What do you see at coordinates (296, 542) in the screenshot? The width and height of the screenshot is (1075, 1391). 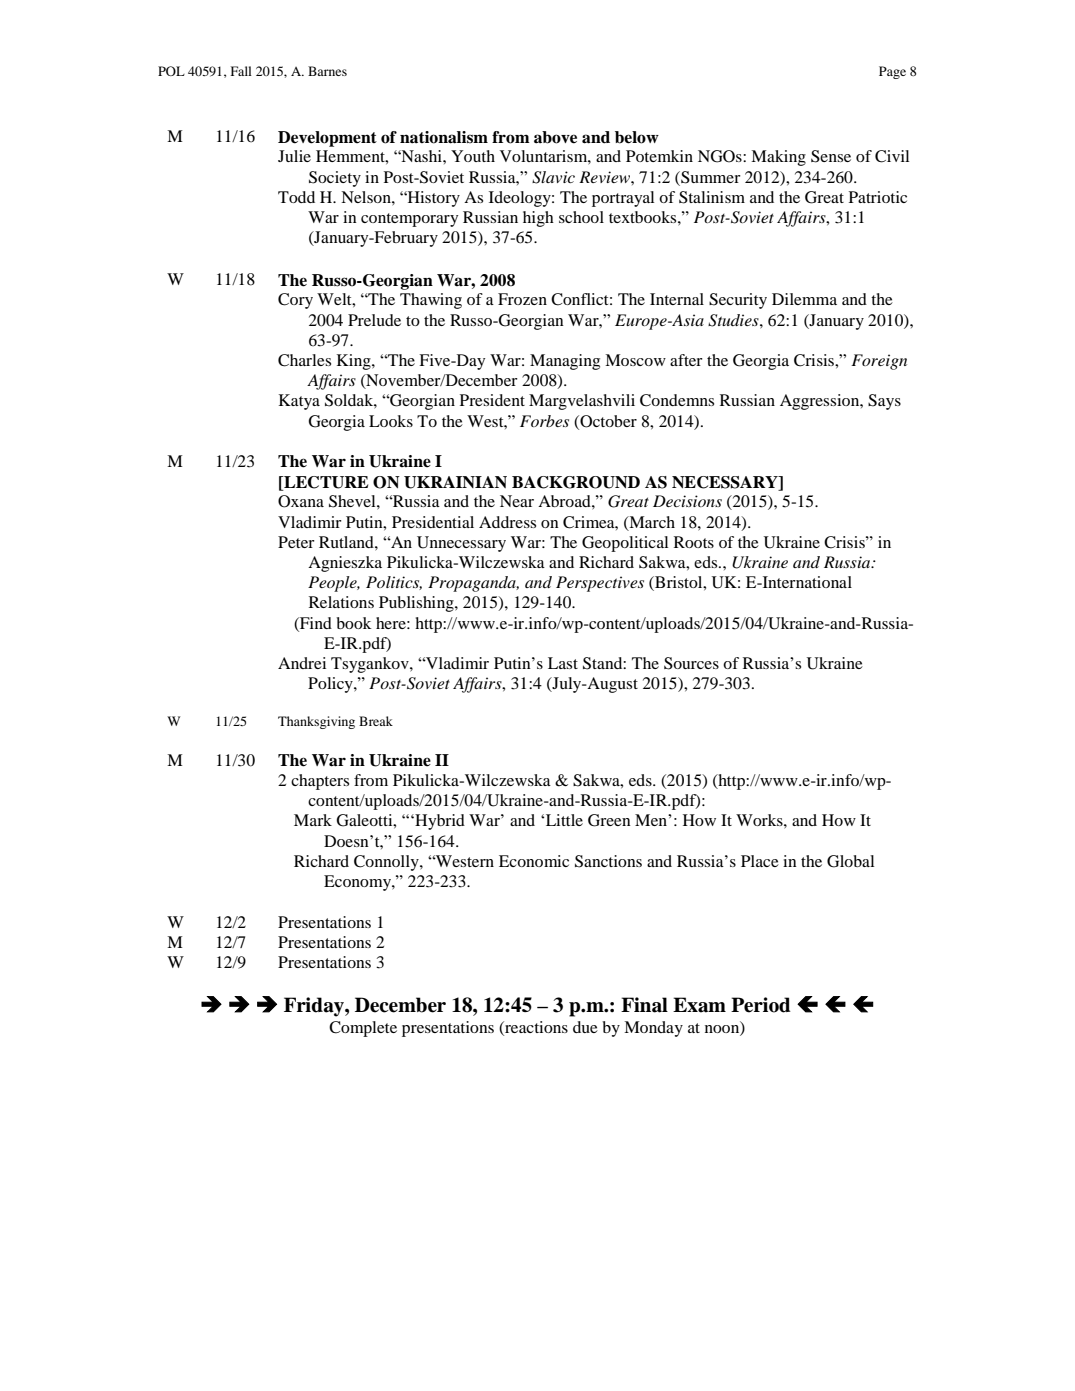 I see `Peter` at bounding box center [296, 542].
